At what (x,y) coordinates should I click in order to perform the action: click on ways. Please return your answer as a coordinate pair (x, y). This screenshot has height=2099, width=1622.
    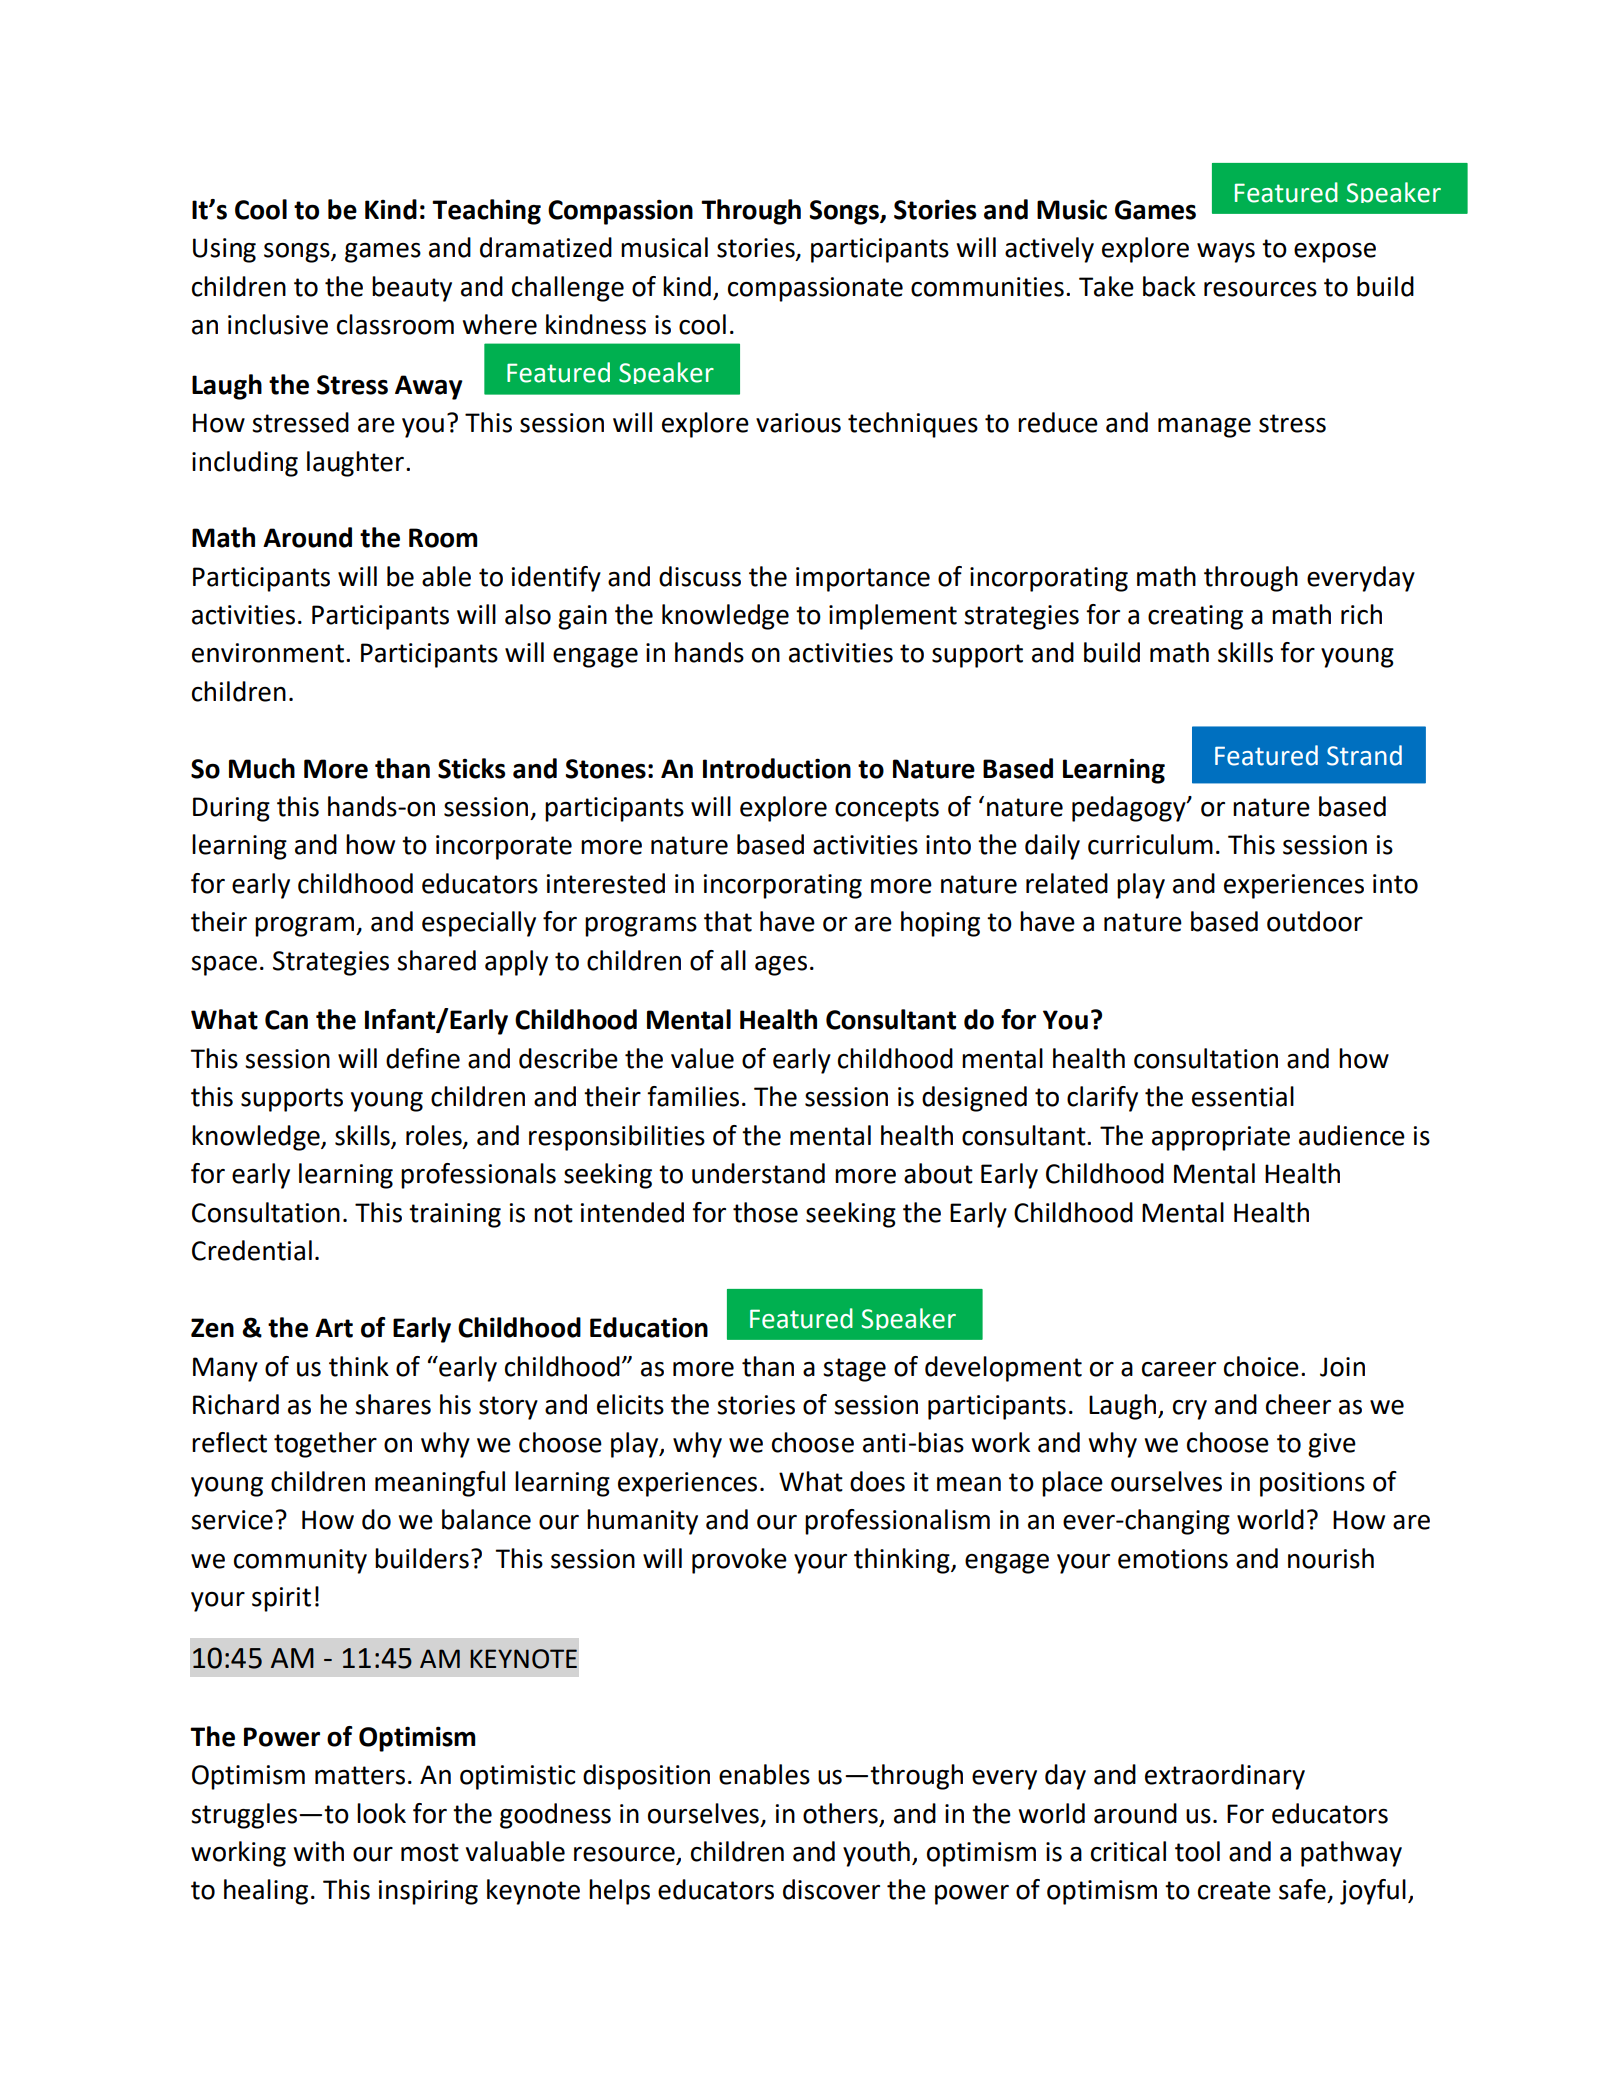
    Looking at the image, I should click on (1226, 253).
